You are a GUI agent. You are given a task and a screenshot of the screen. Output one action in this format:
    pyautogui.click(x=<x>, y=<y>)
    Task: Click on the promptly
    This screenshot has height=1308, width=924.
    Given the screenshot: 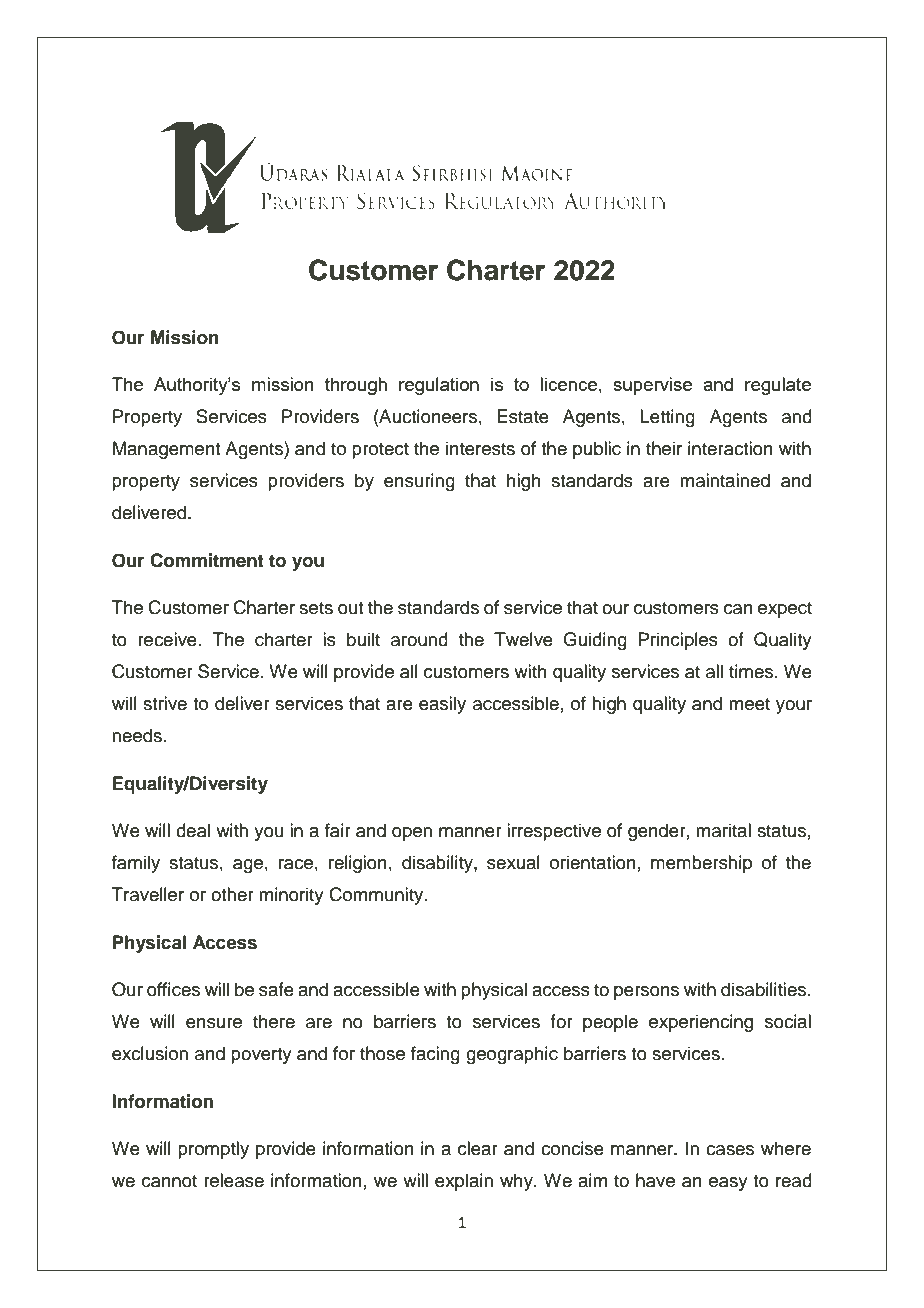 What is the action you would take?
    pyautogui.click(x=213, y=1150)
